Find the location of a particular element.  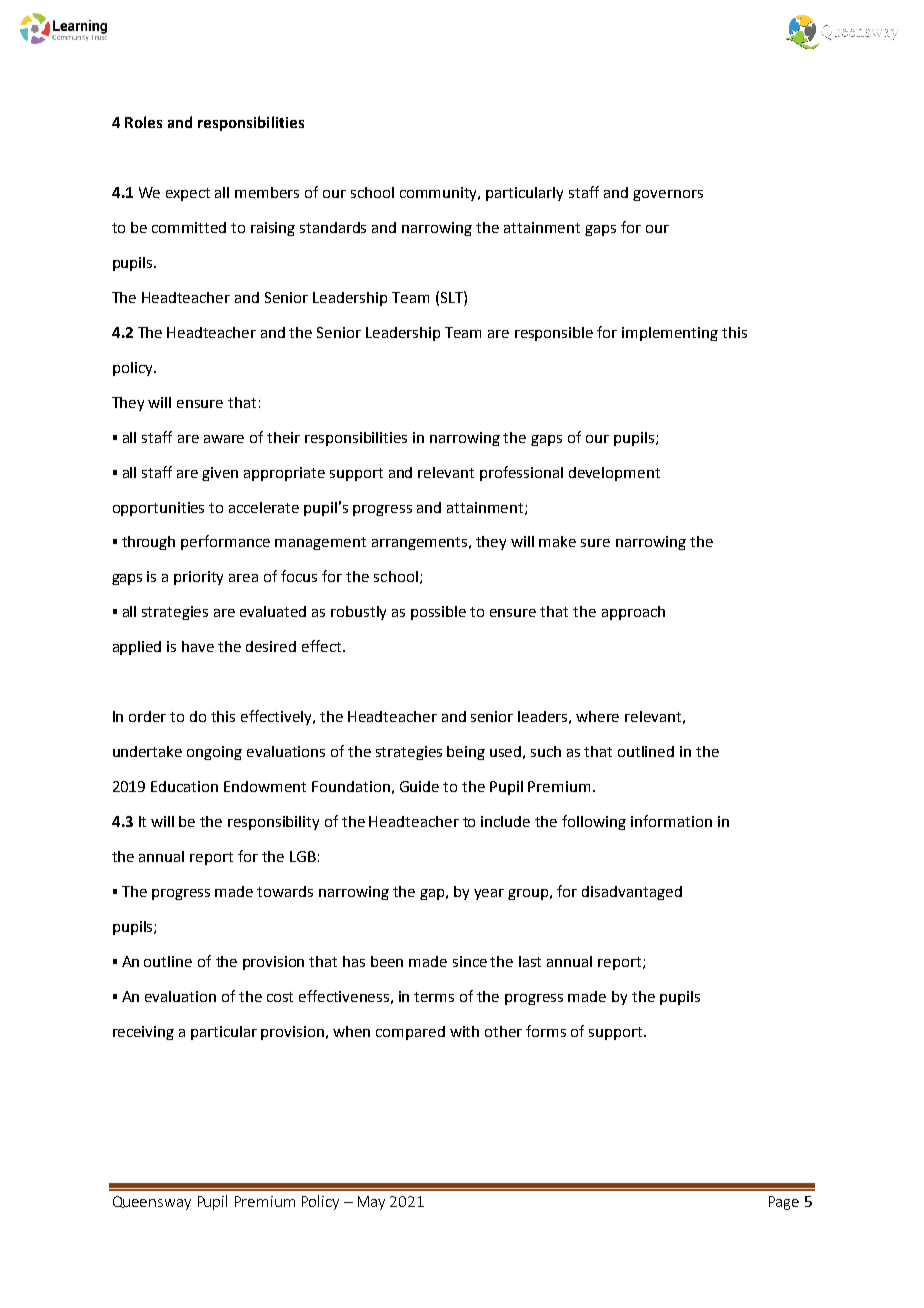

professional is located at coordinates (521, 473).
